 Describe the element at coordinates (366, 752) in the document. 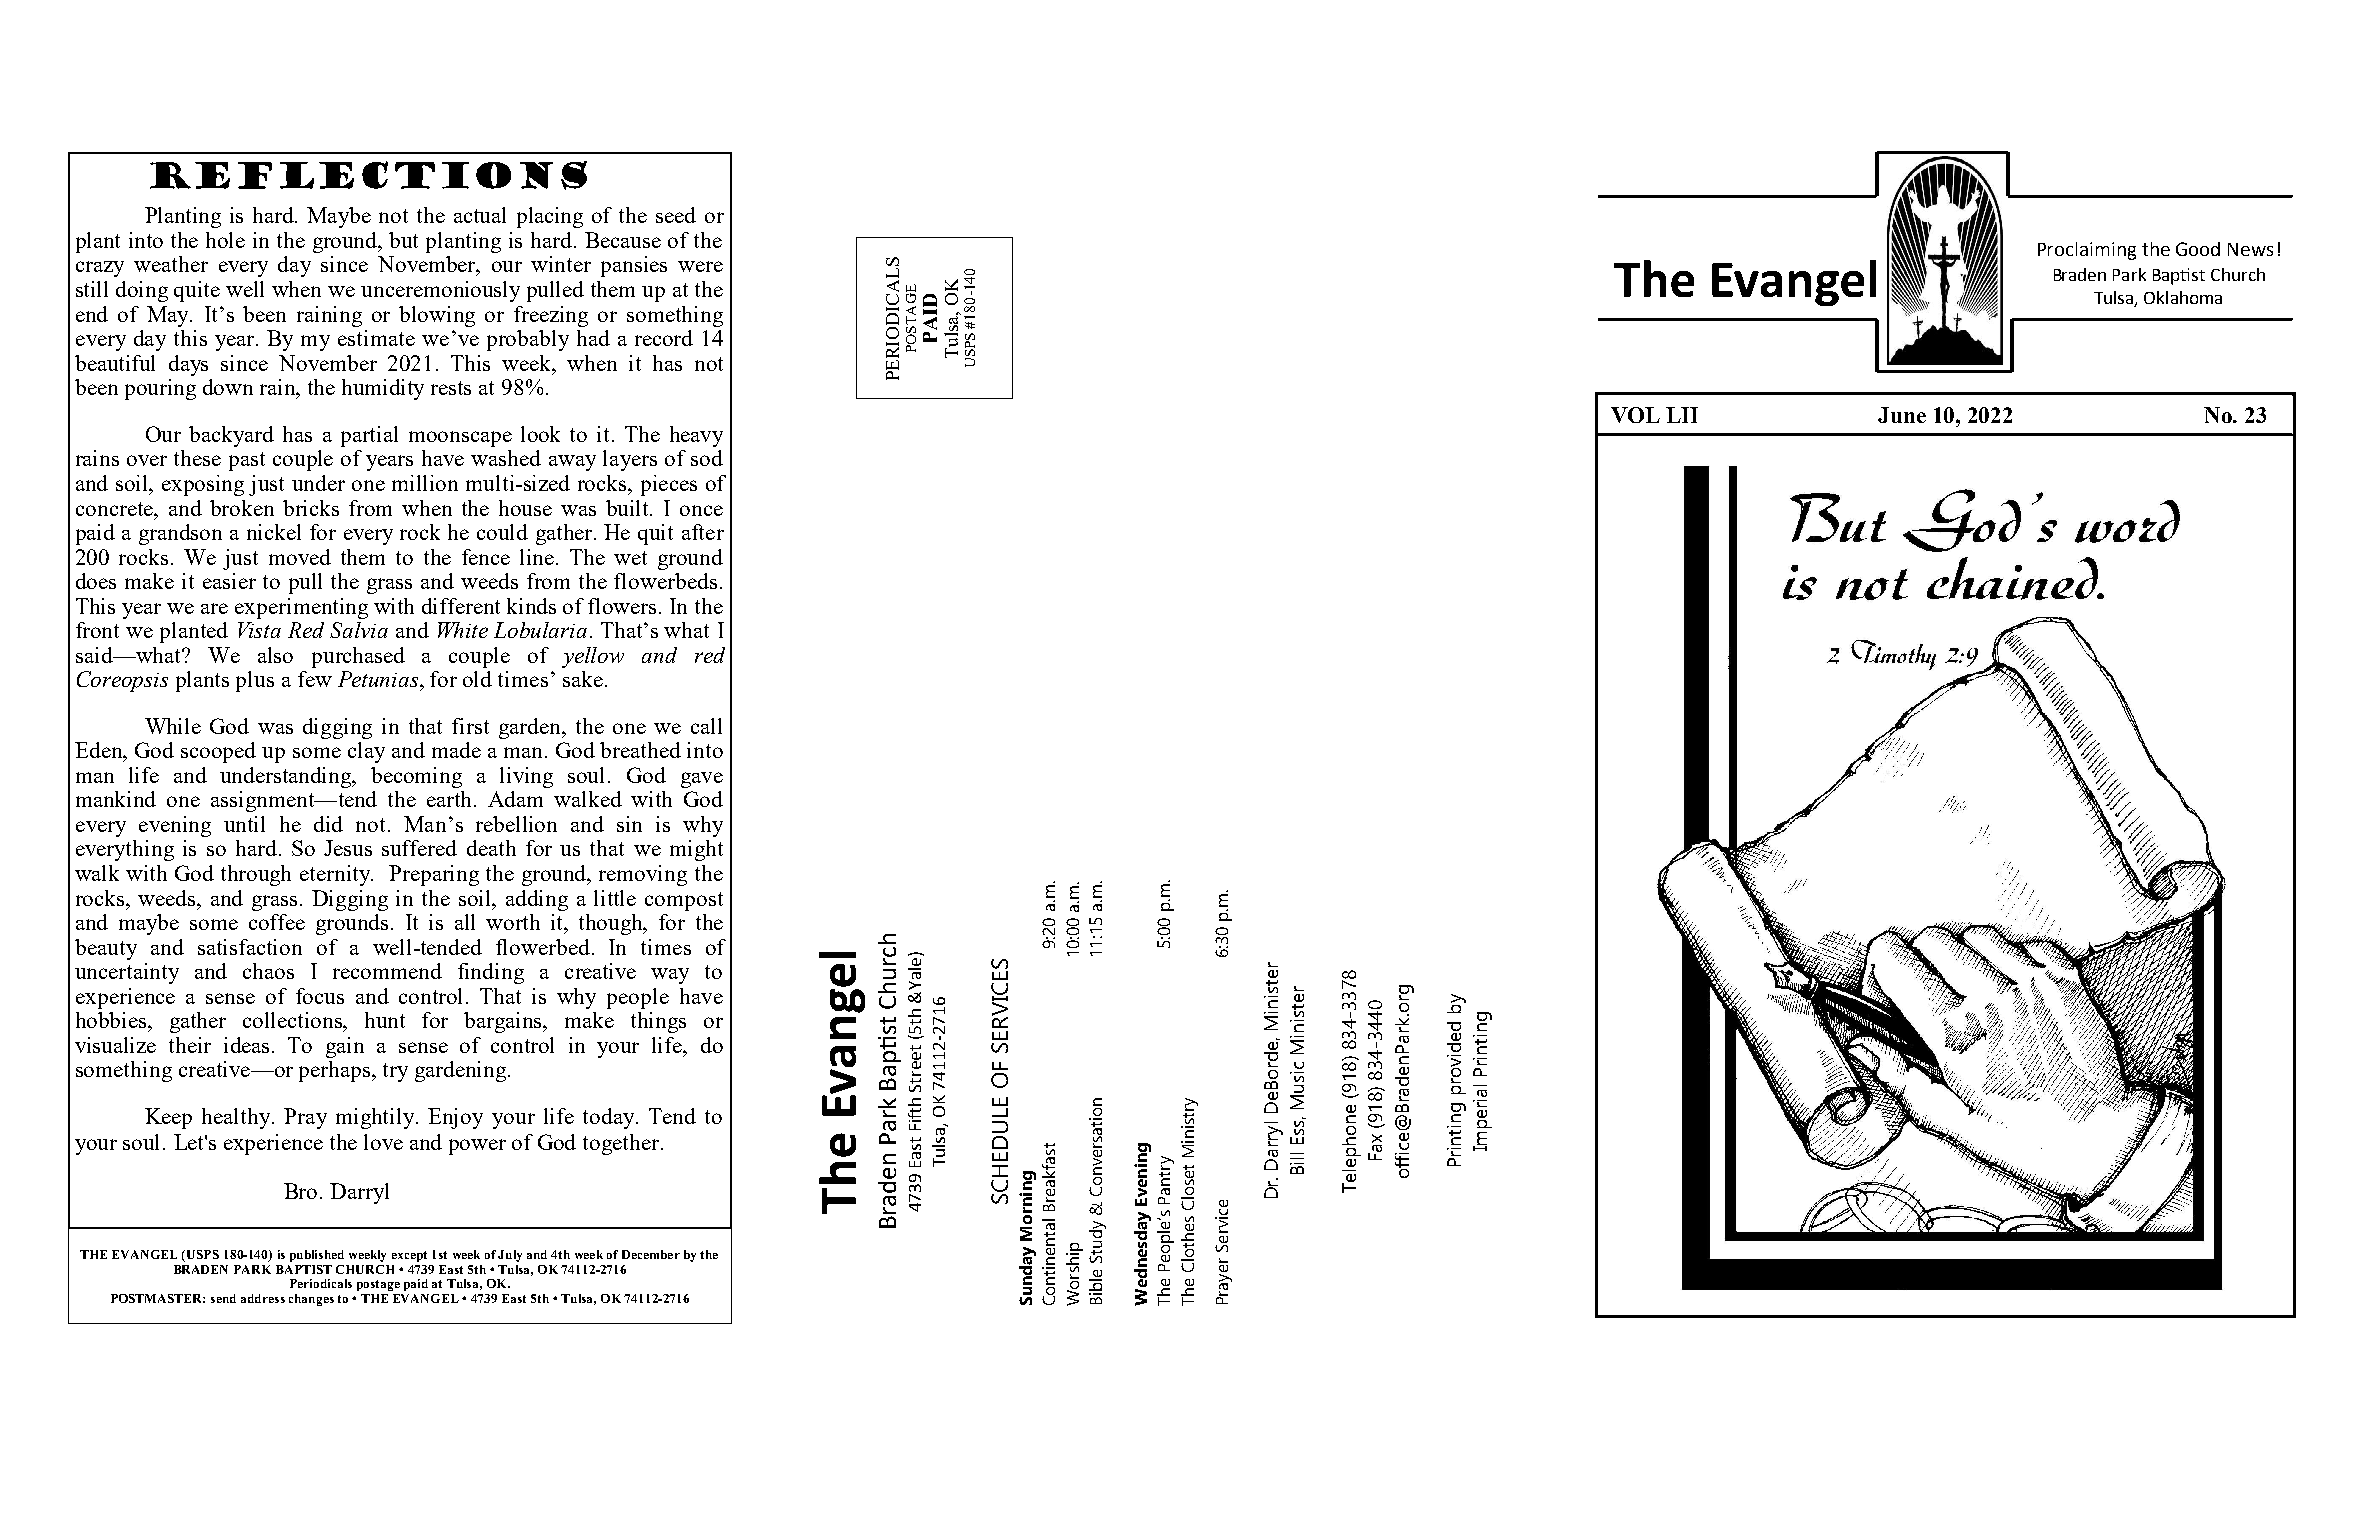

I see `clay` at that location.
